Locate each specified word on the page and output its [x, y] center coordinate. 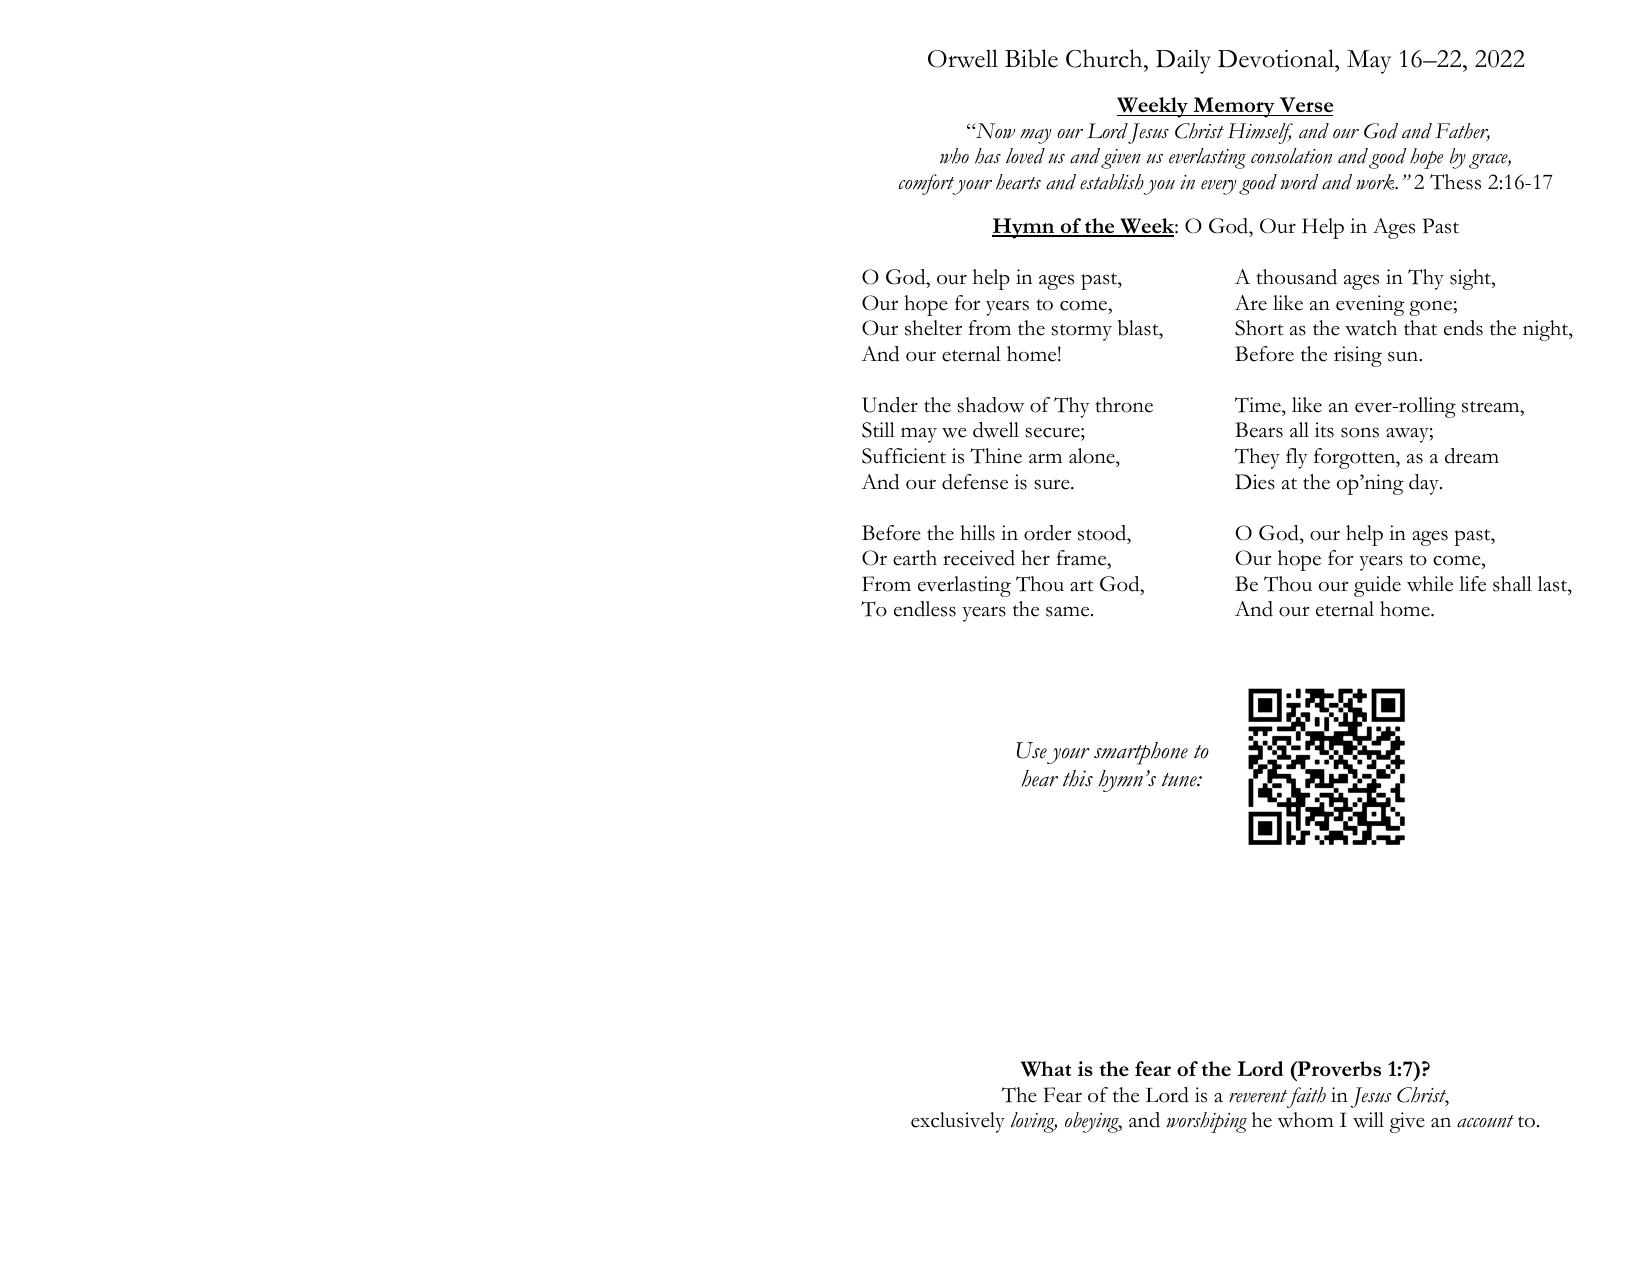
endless [925, 609]
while [1430, 584]
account [1485, 1121]
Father [1462, 132]
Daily [1183, 61]
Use [1031, 750]
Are [1251, 303]
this [1078, 778]
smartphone [1141, 753]
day [1425, 484]
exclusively [958, 1122]
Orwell [963, 58]
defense [975, 482]
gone [1431, 308]
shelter [933, 328]
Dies [1255, 482]
